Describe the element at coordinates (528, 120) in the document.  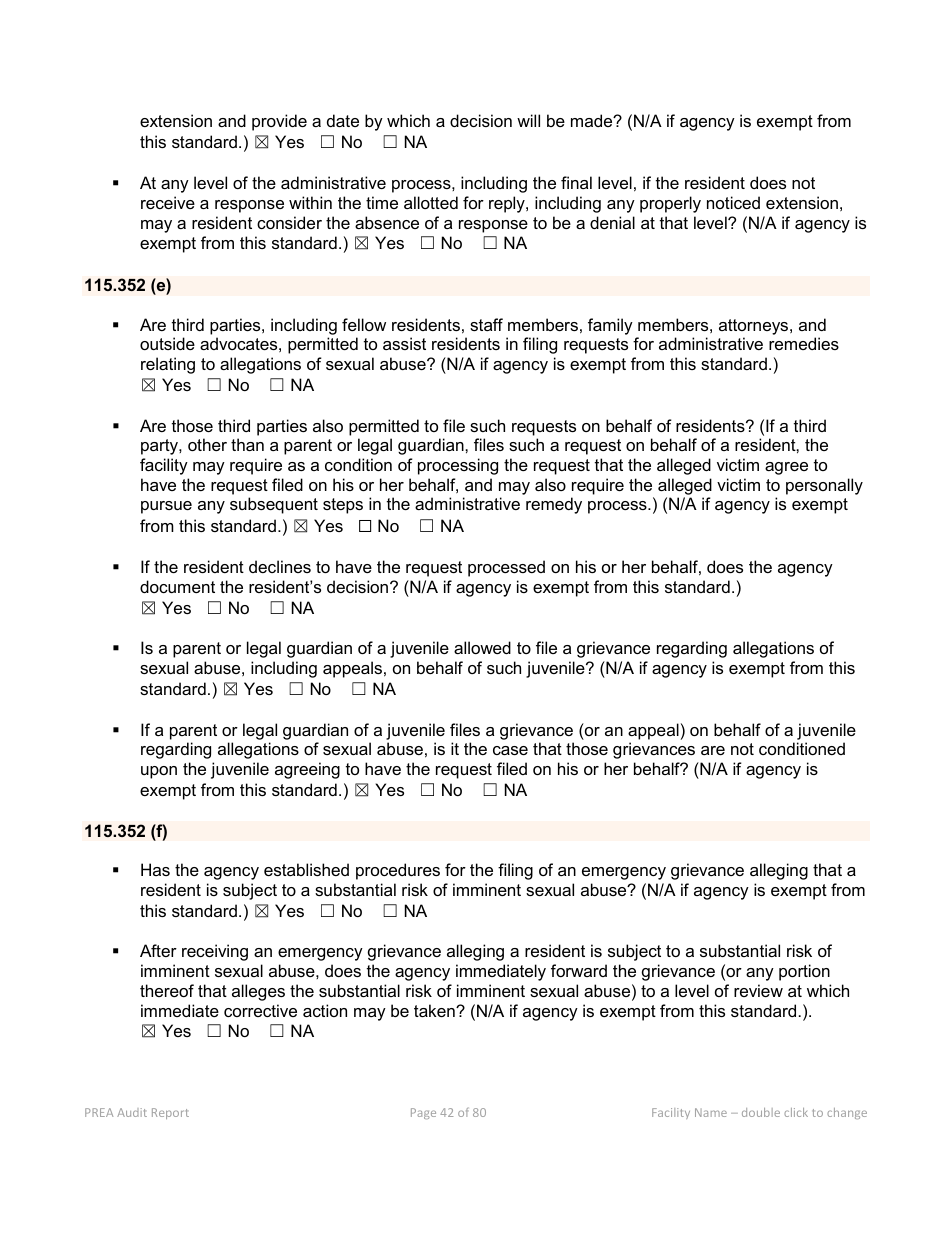
I see `will` at that location.
